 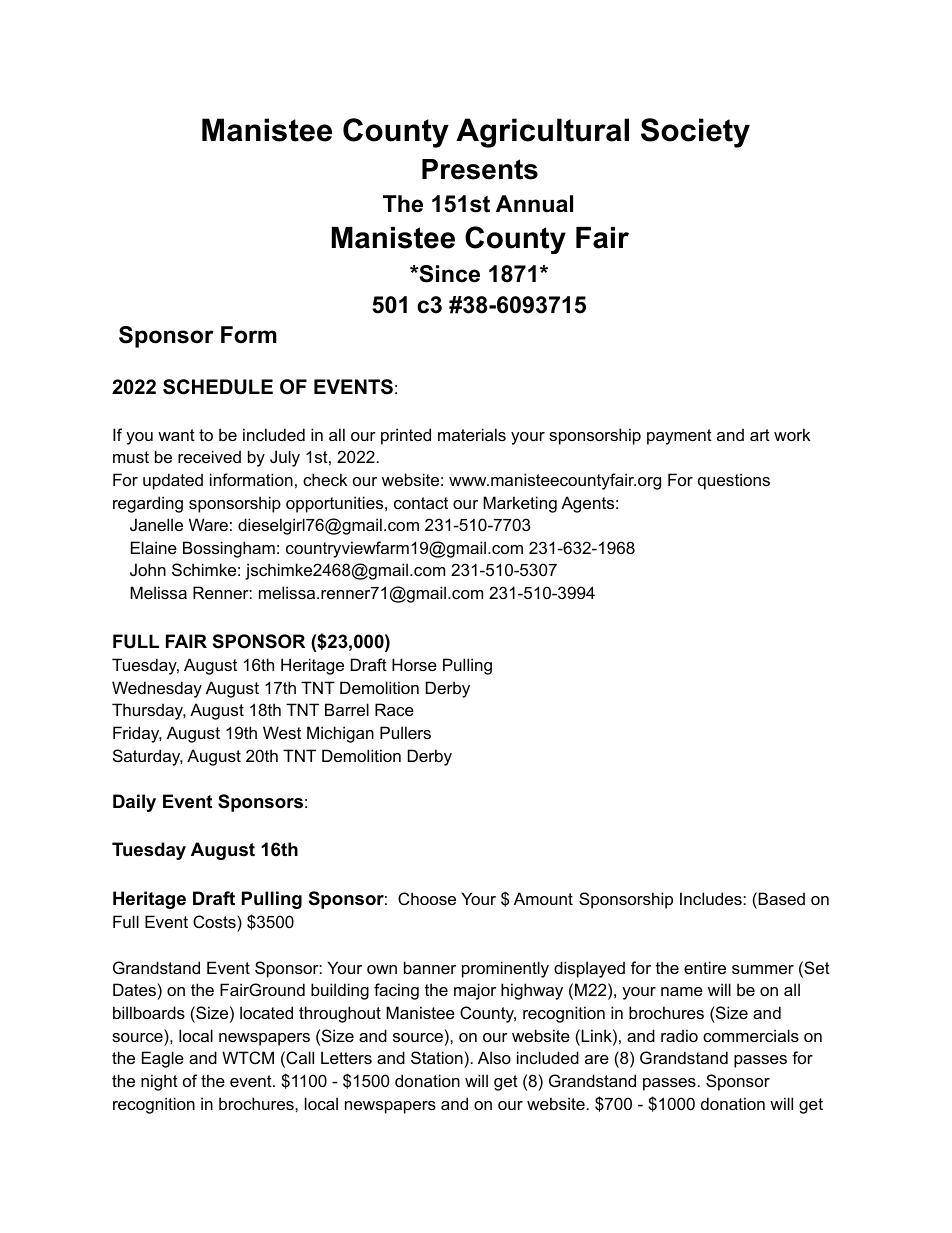 I want to click on John, so click(x=148, y=569).
